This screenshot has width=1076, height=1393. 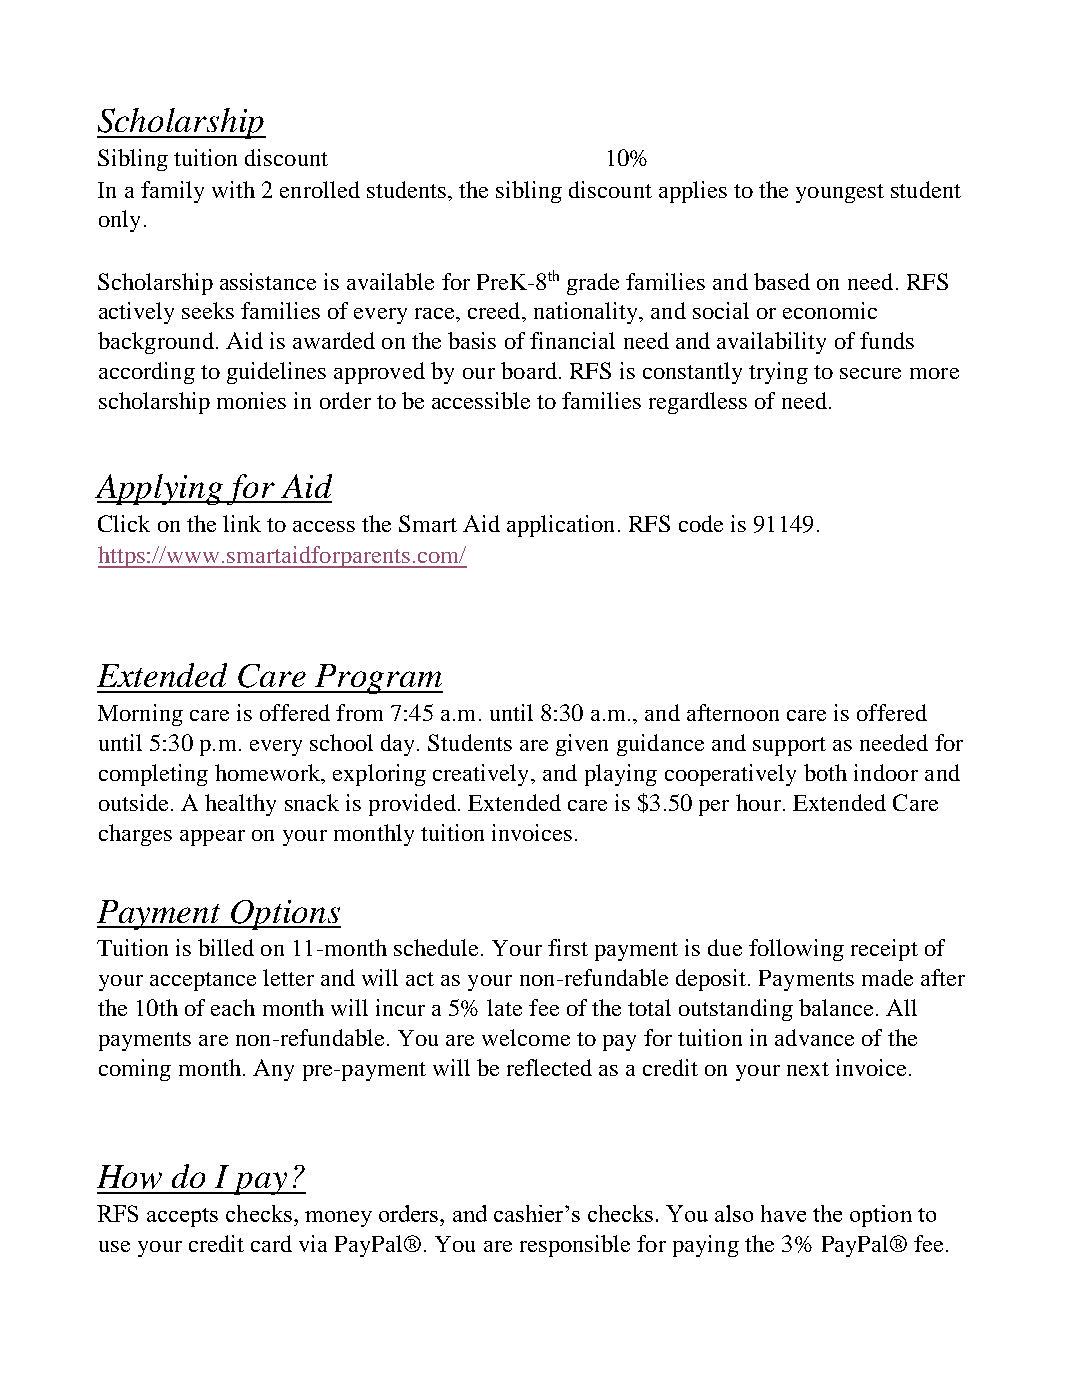 What do you see at coordinates (560, 526) in the screenshot?
I see `application` at bounding box center [560, 526].
